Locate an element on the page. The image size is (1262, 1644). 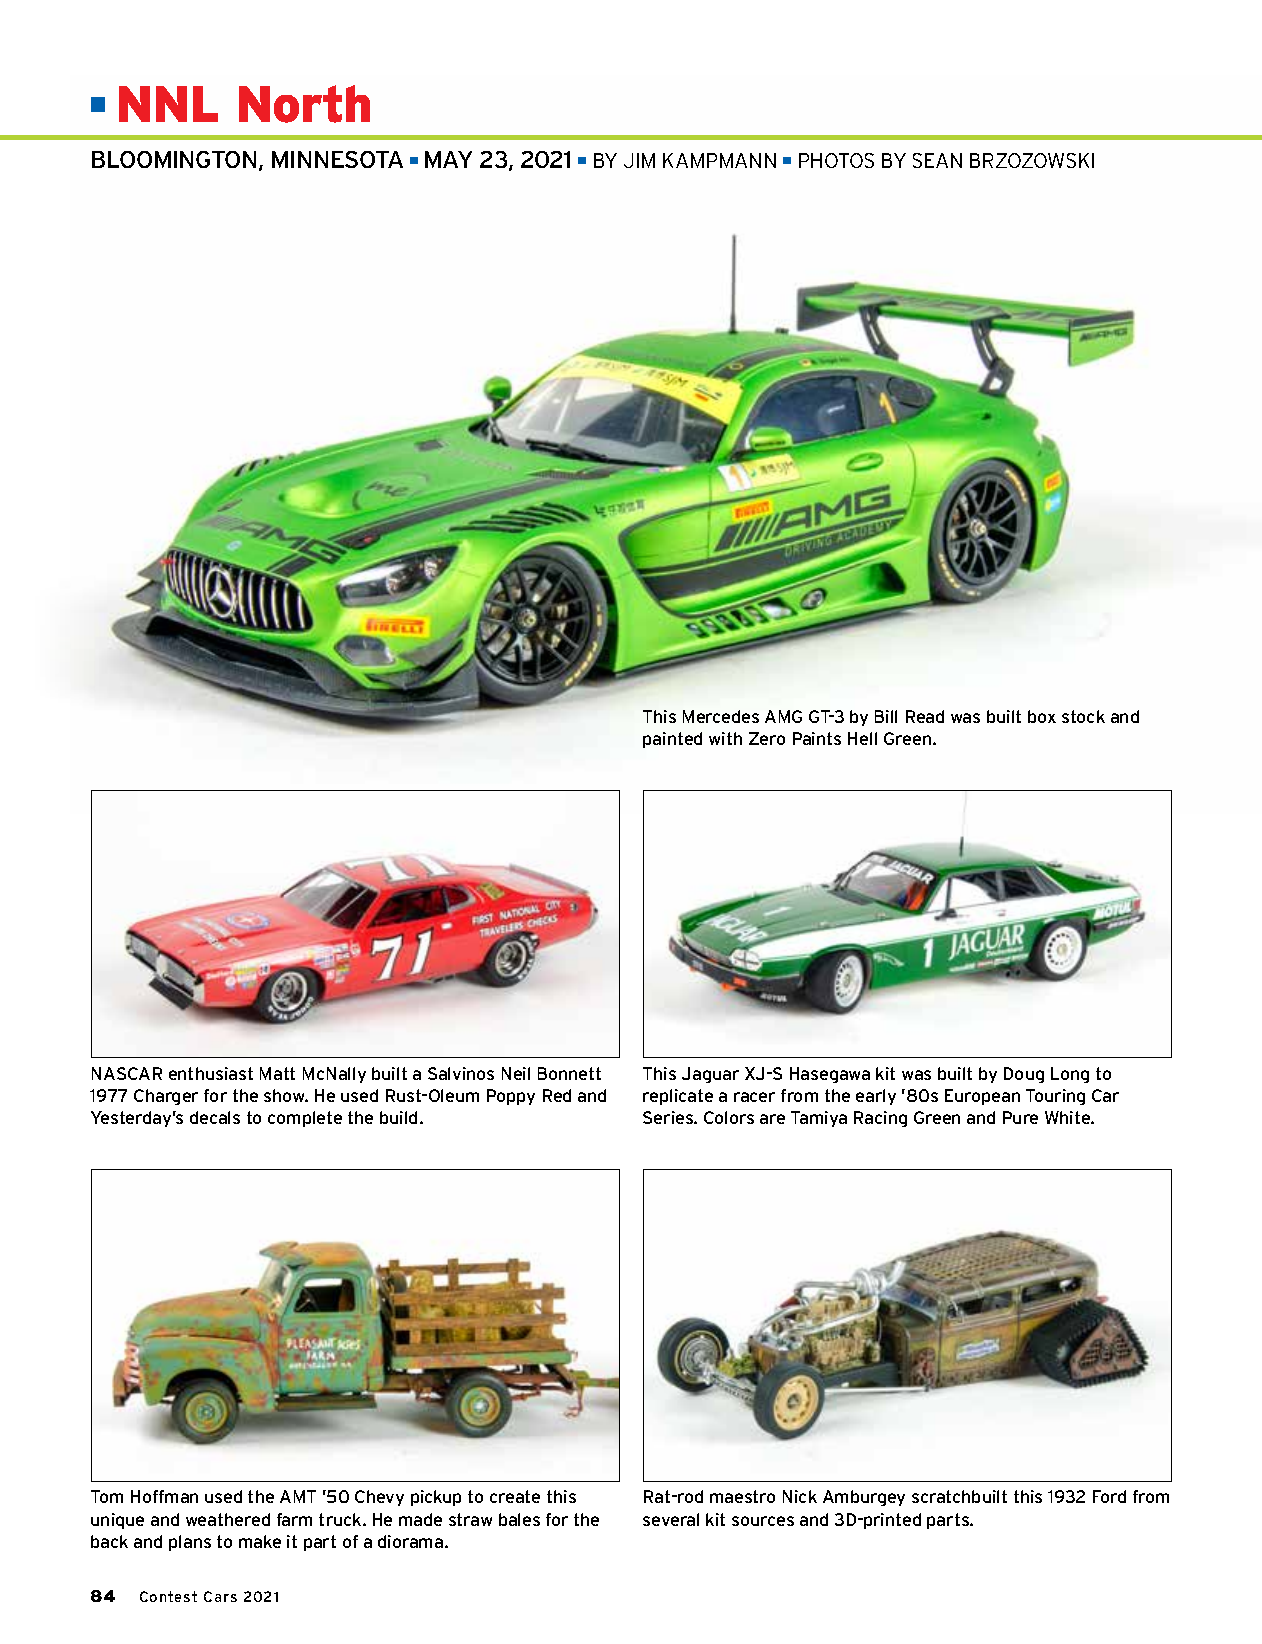
BLOOMINGTON is located at coordinates (174, 159).
